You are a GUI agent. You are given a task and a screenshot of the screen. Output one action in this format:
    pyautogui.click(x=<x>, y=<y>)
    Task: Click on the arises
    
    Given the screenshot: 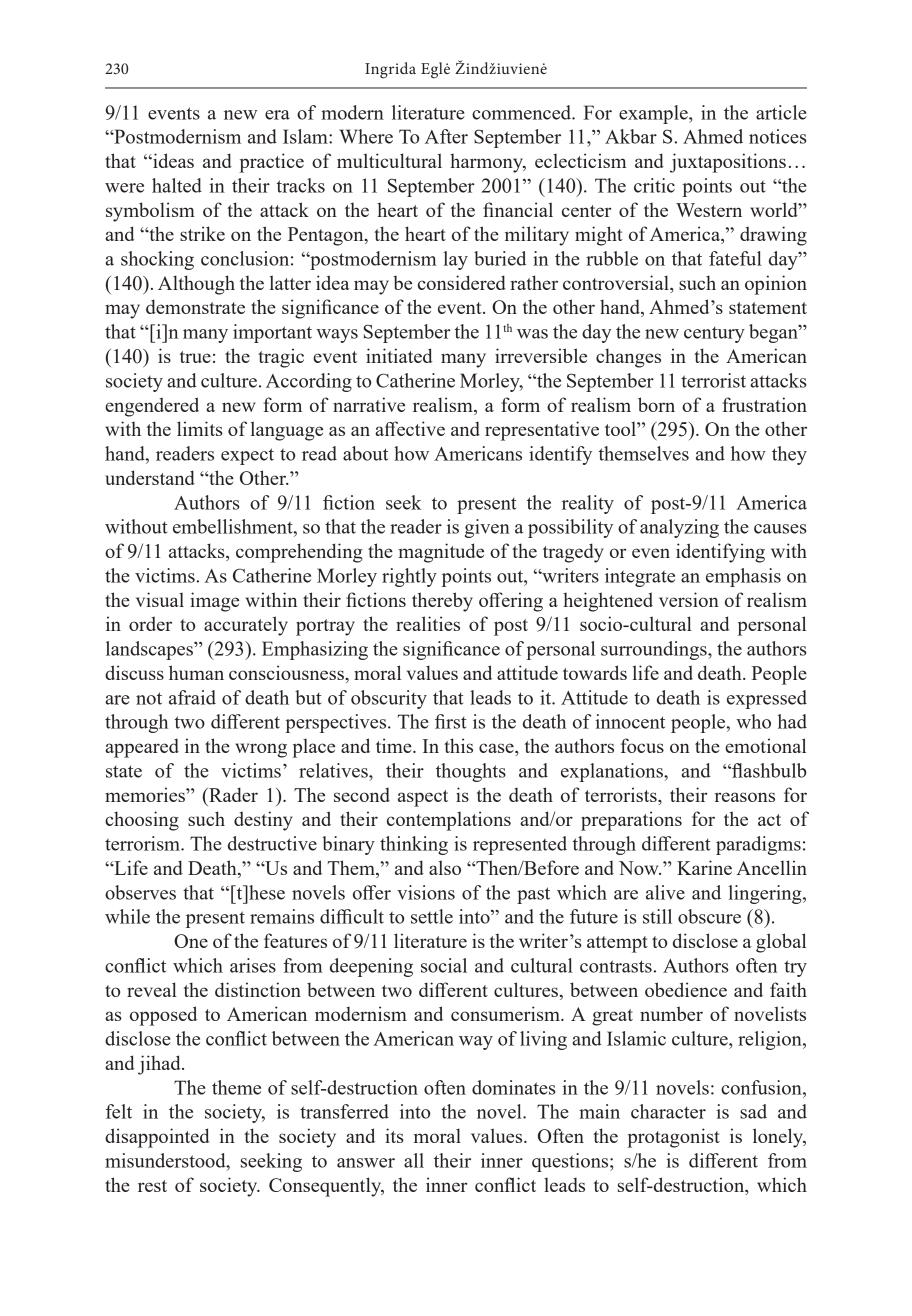 What is the action you would take?
    pyautogui.click(x=253, y=965)
